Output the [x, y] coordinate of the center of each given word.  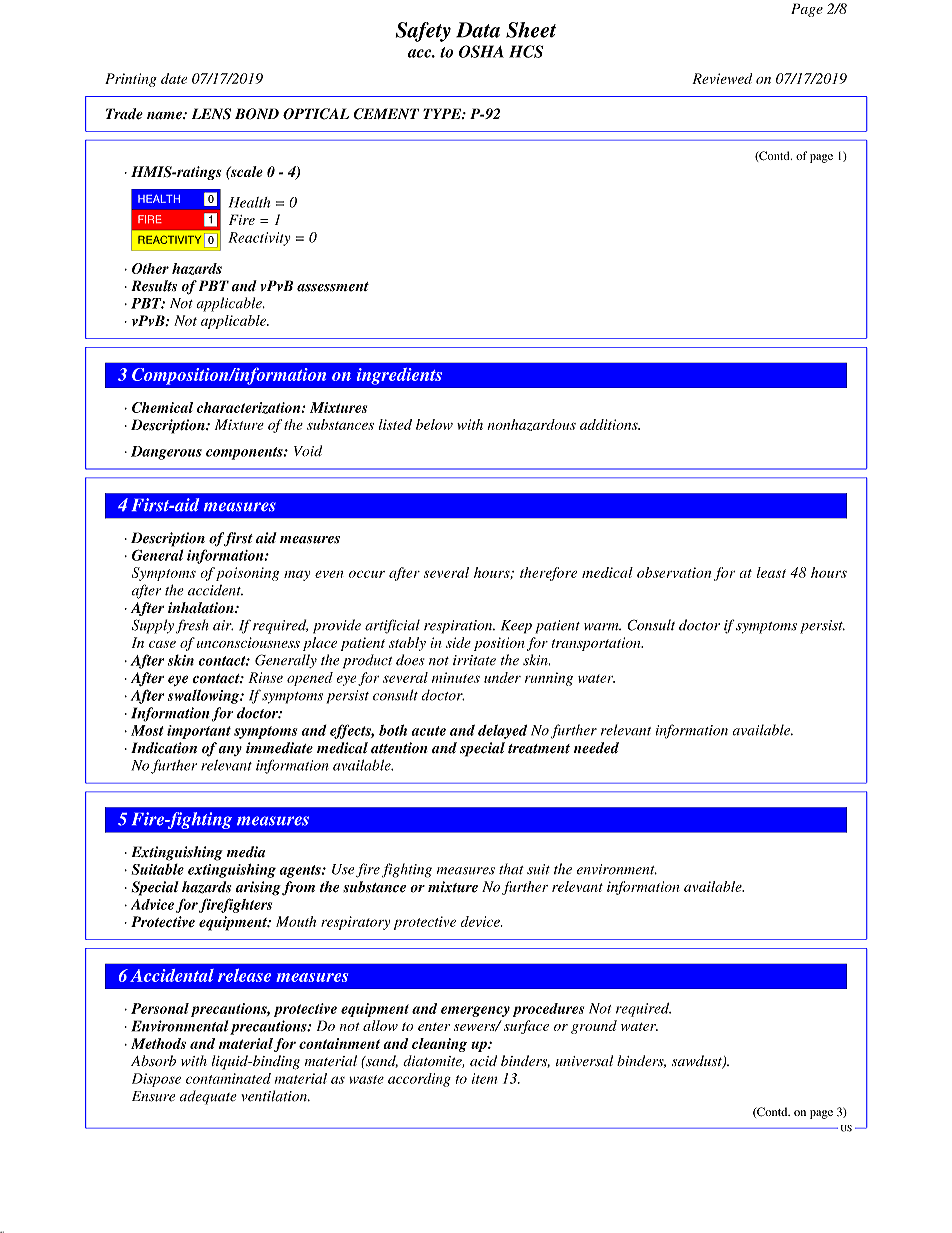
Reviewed [722, 78]
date [174, 78]
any [230, 751]
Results [154, 286]
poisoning [247, 574]
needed [596, 748]
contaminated [228, 1078]
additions [610, 424]
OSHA [481, 51]
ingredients [399, 376]
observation [674, 572]
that [511, 869]
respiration [459, 627]
